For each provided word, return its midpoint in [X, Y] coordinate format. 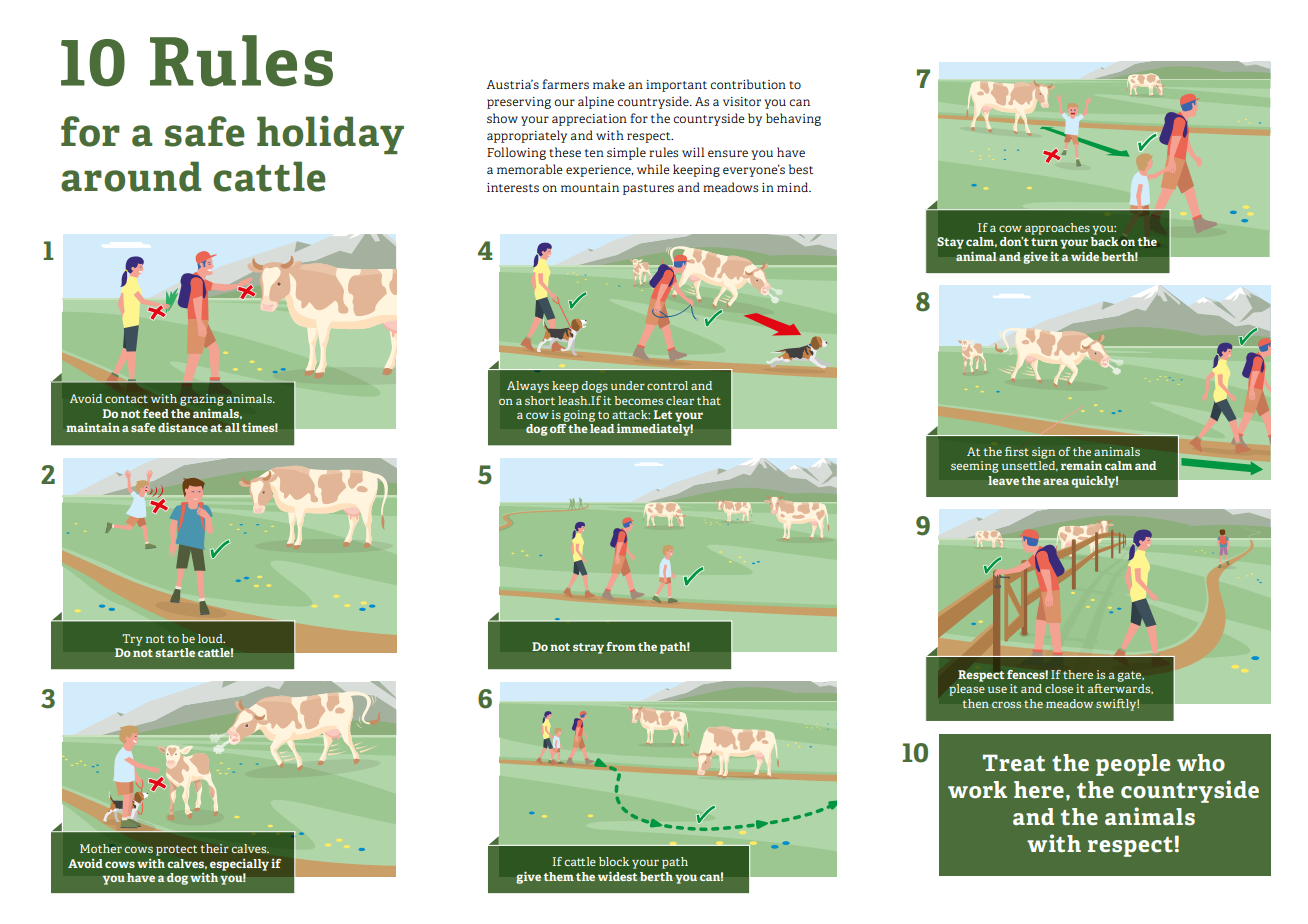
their [214, 848]
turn [1044, 242]
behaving [793, 119]
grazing [202, 400]
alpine [596, 102]
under [628, 385]
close [1059, 688]
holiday [330, 135]
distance [183, 427]
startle [175, 652]
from [621, 646]
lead [602, 428]
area [1056, 481]
